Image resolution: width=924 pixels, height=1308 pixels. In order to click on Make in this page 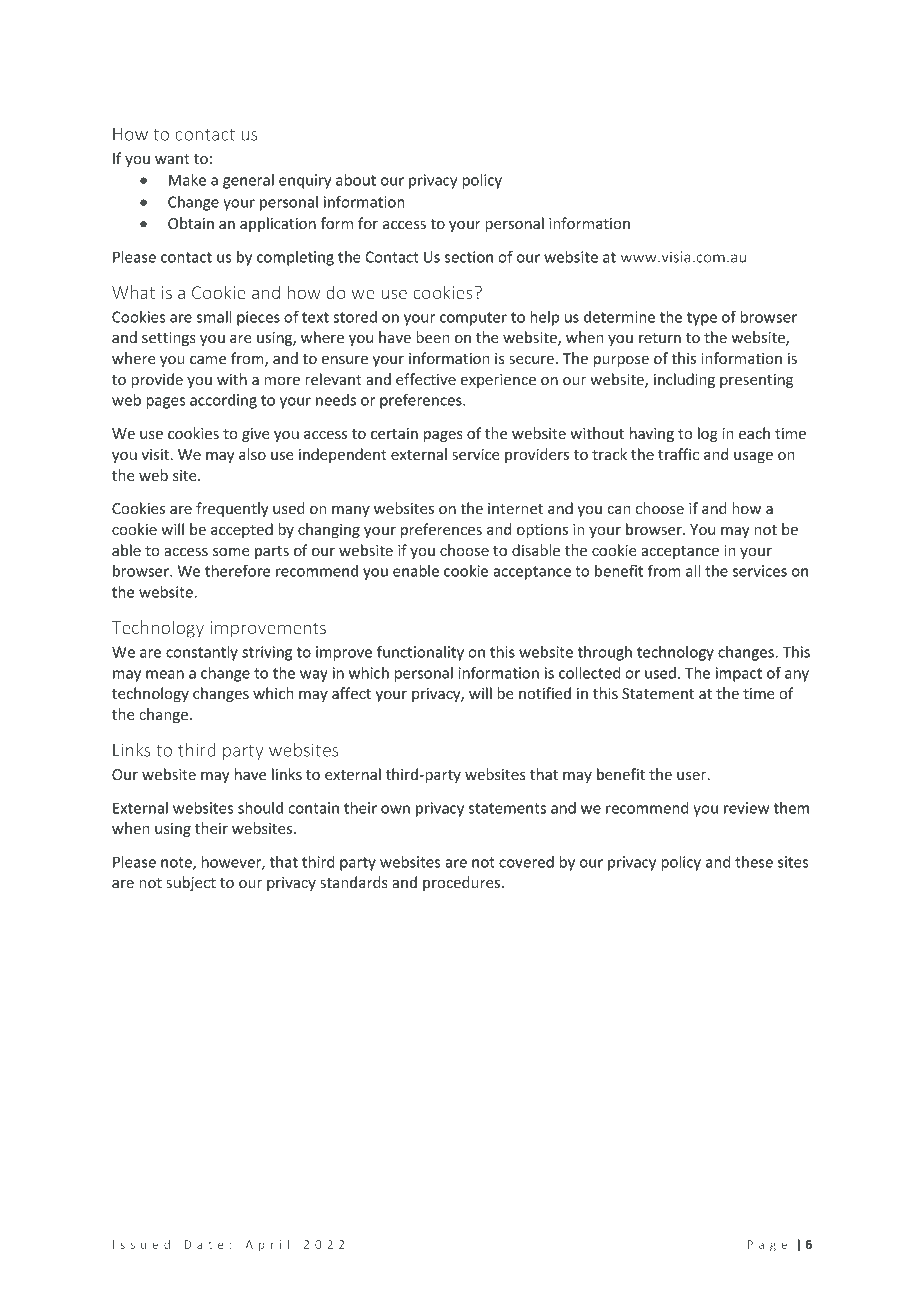, I will do `click(187, 180)`.
